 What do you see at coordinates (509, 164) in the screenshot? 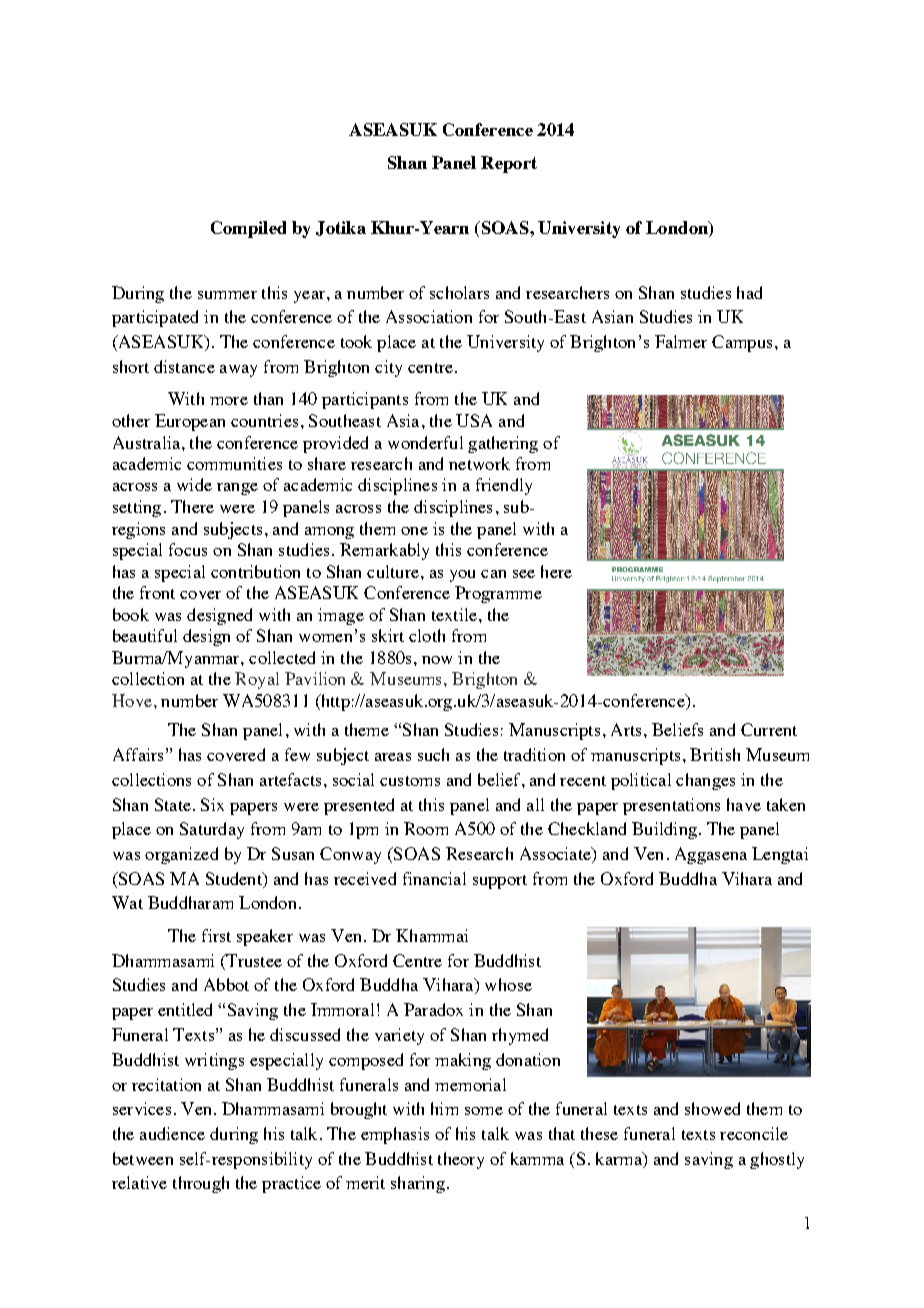
I see `Report` at bounding box center [509, 164].
